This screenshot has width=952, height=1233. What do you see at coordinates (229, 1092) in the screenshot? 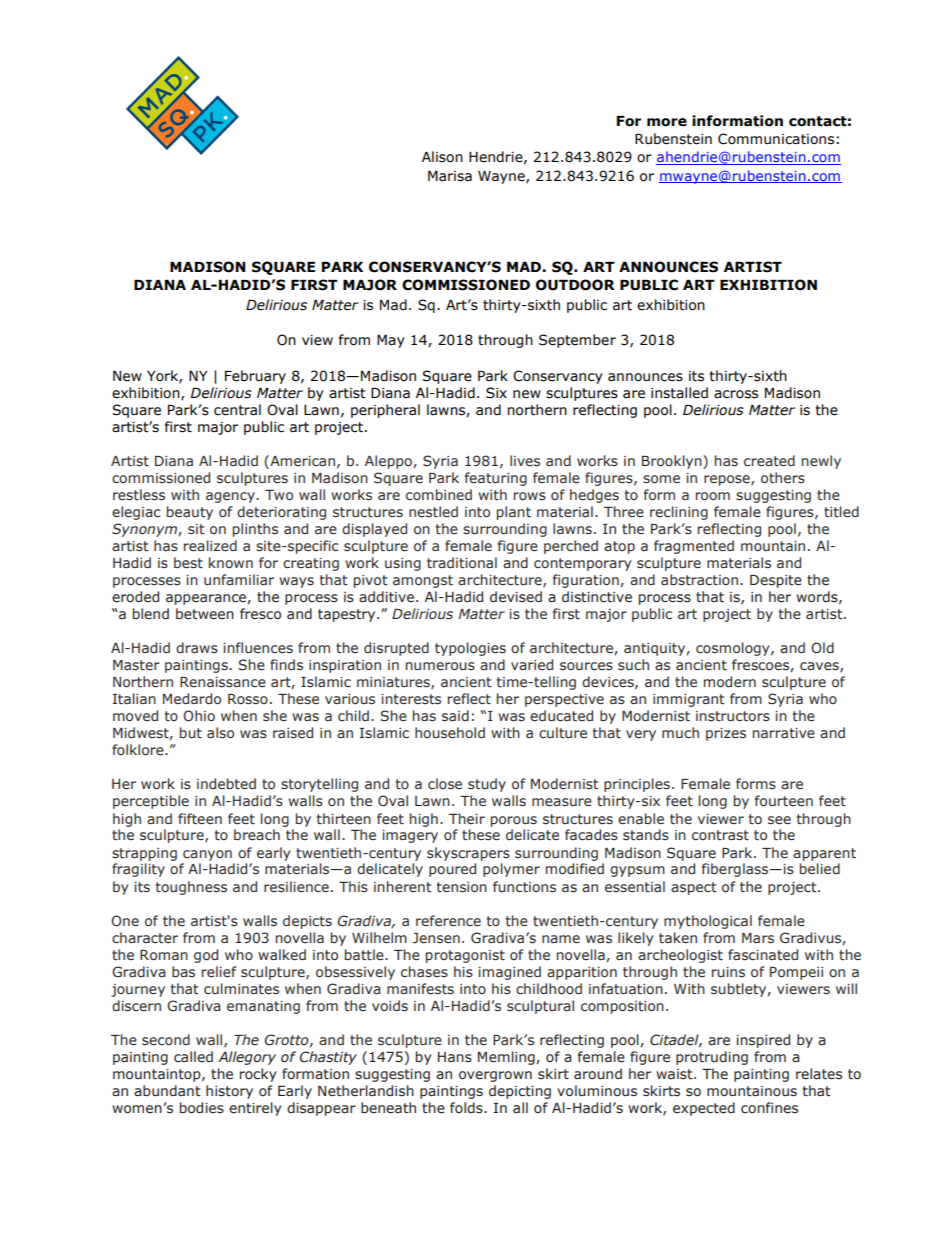
I see `history` at bounding box center [229, 1092].
